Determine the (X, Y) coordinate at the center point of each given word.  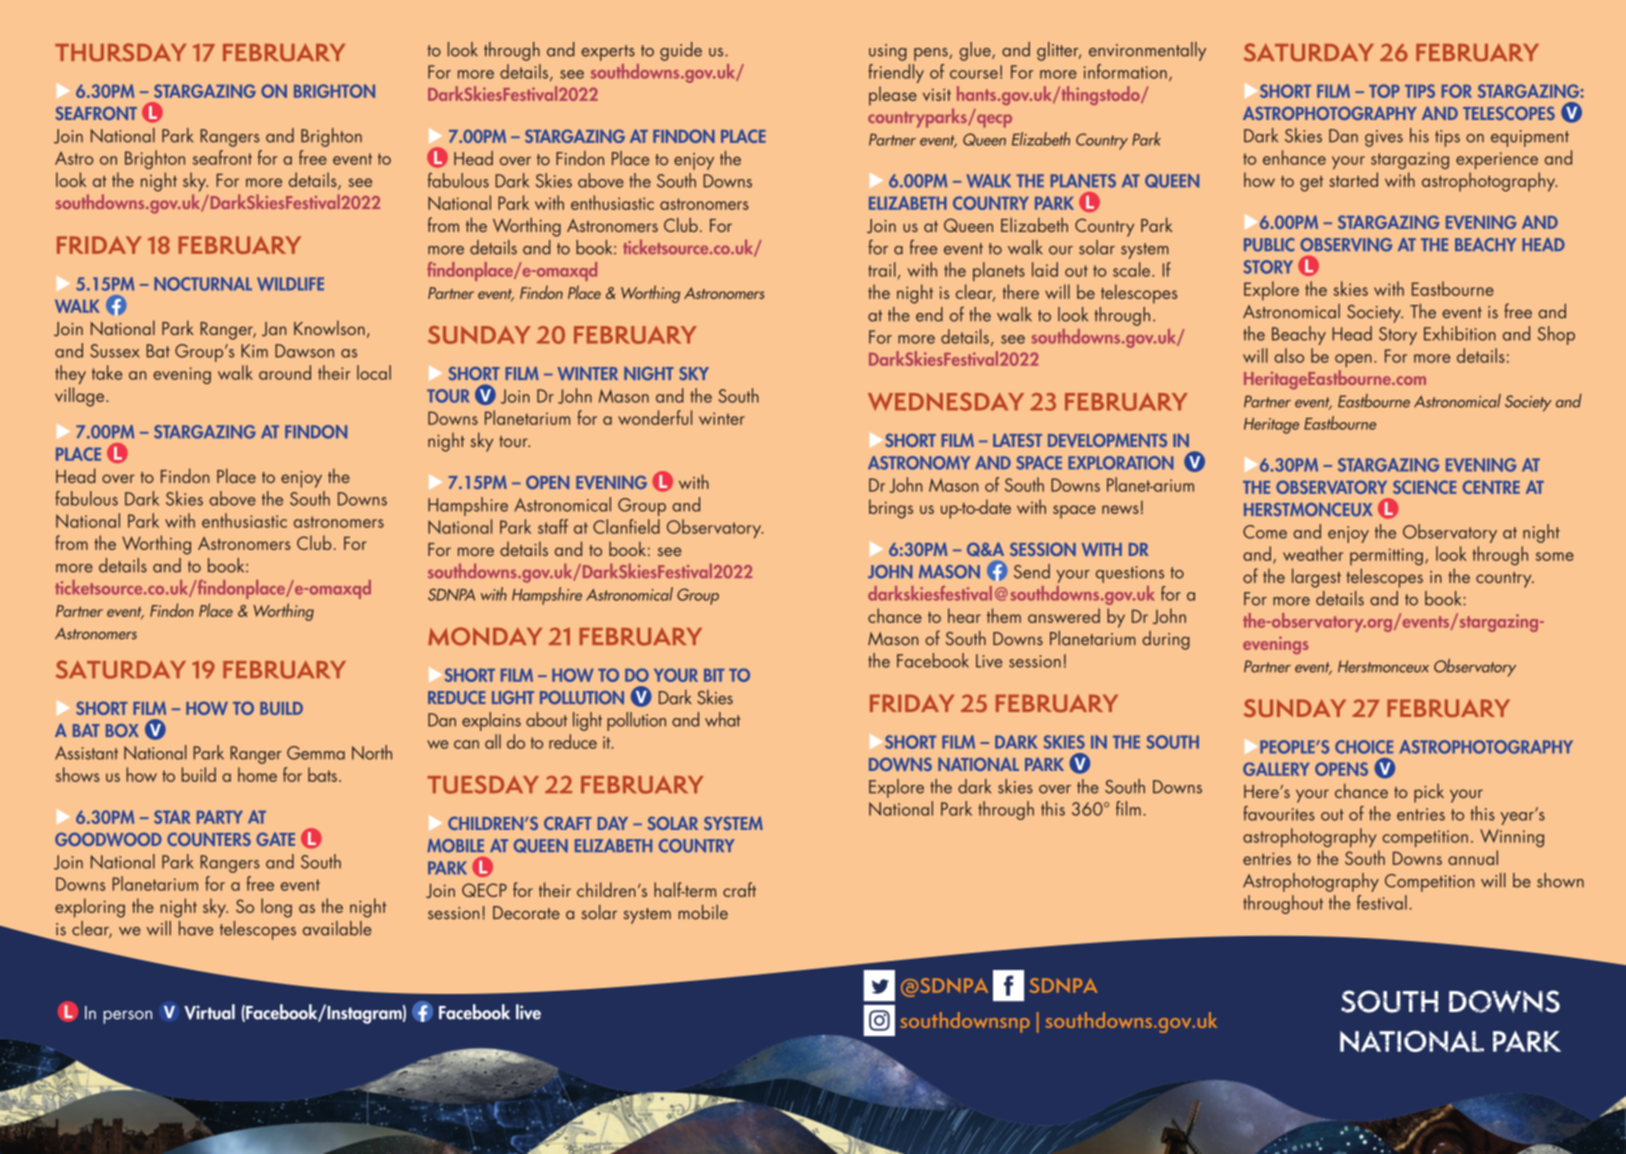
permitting (1386, 556)
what (723, 719)
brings (891, 509)
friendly (896, 73)
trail (882, 269)
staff (553, 526)
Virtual (209, 1012)
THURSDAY (120, 52)
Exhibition (1460, 333)
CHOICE (1364, 747)
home (257, 774)
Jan (274, 329)
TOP (1384, 91)
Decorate (526, 913)
